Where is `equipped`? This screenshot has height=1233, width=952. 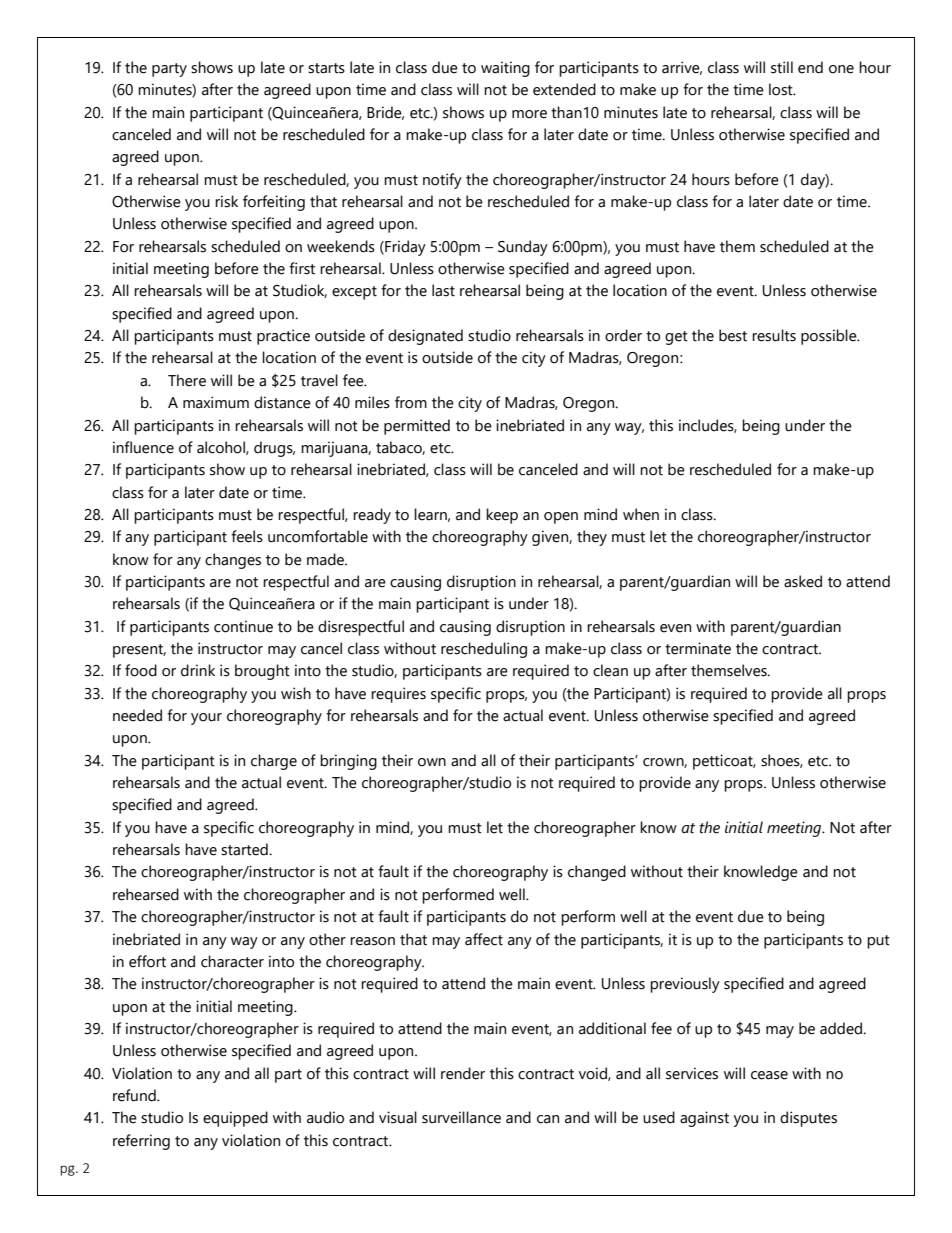
equipped is located at coordinates (235, 1119).
